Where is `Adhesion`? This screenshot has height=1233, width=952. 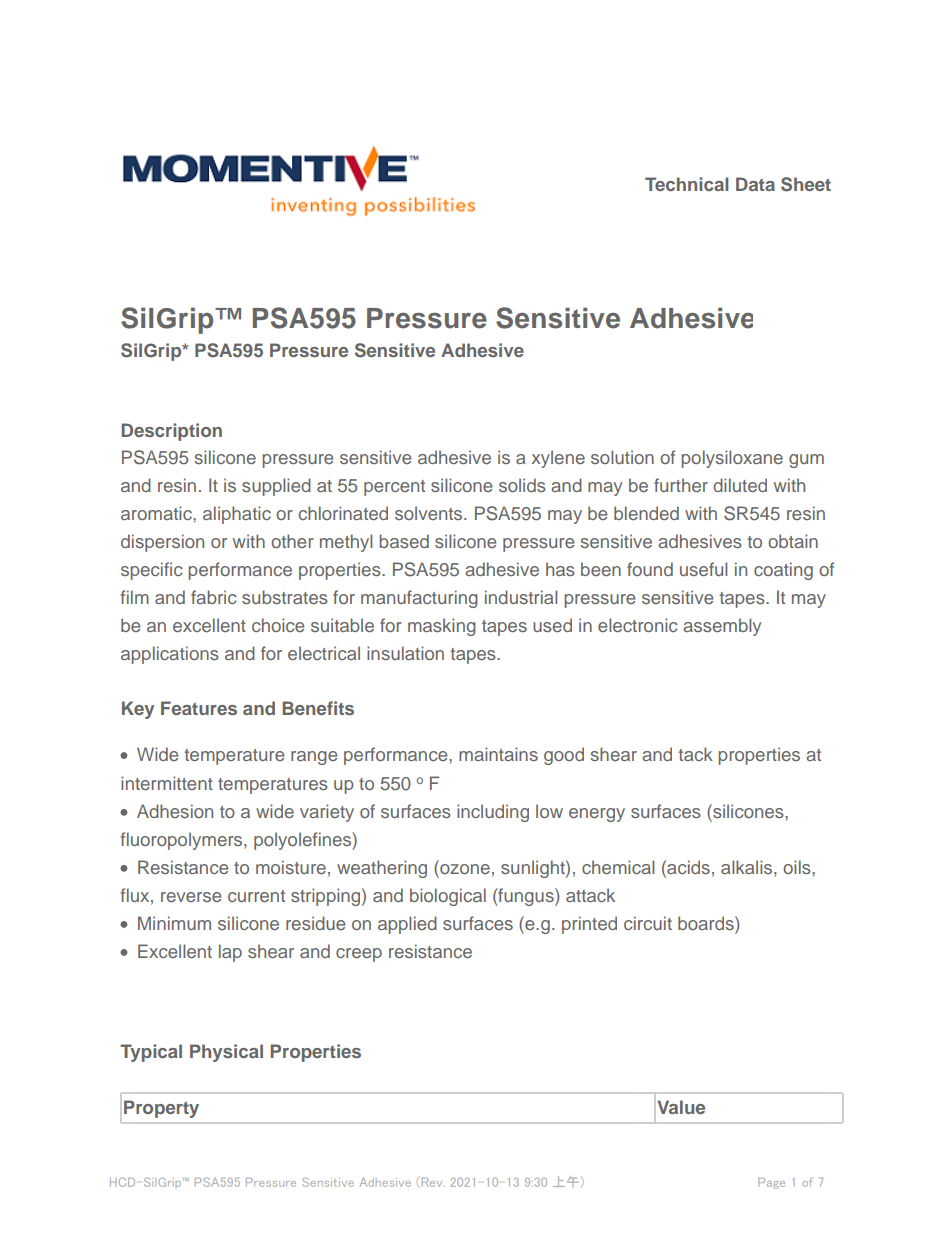
Adhesion is located at coordinates (175, 811).
